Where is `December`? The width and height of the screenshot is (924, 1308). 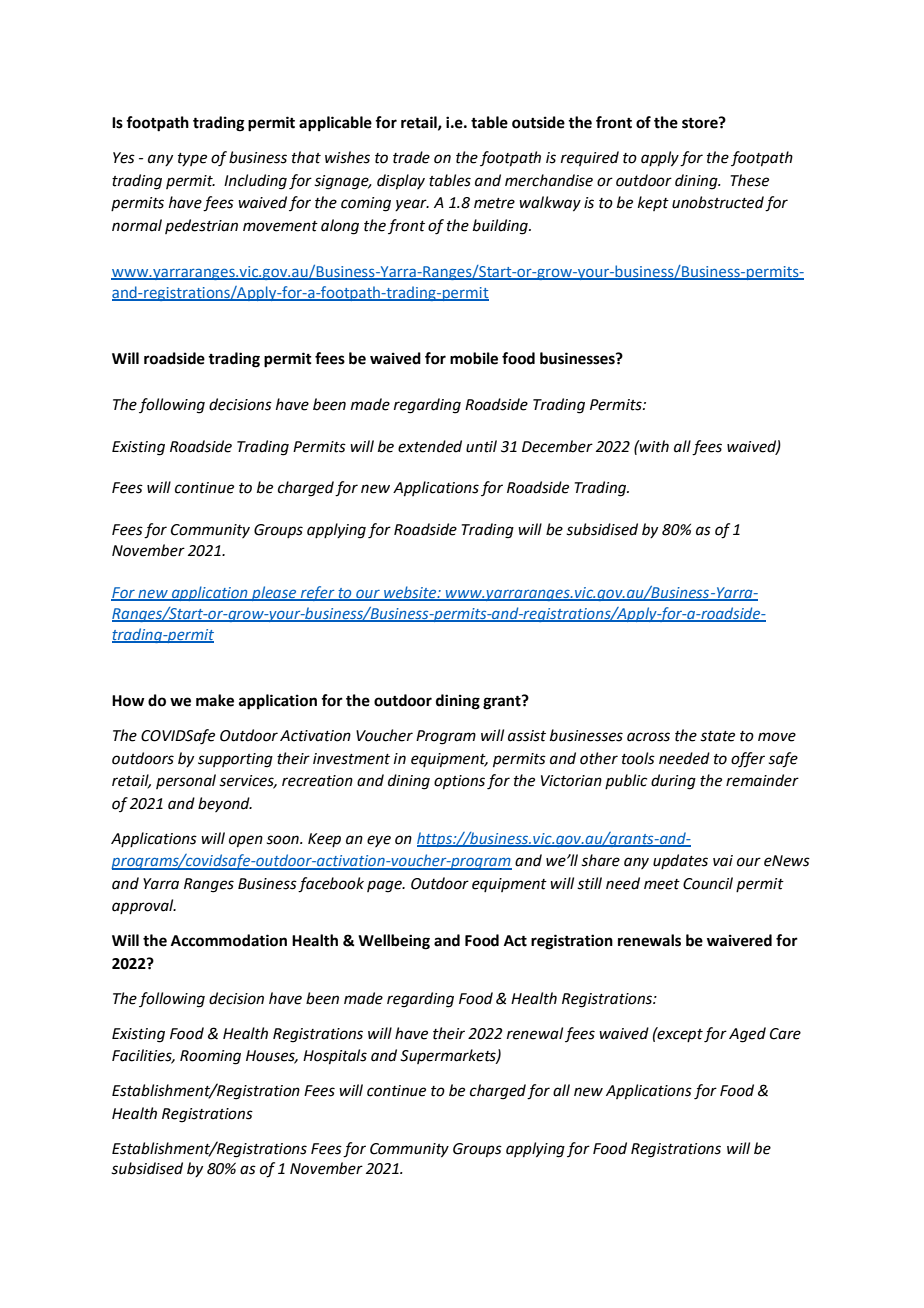
December is located at coordinates (557, 446).
